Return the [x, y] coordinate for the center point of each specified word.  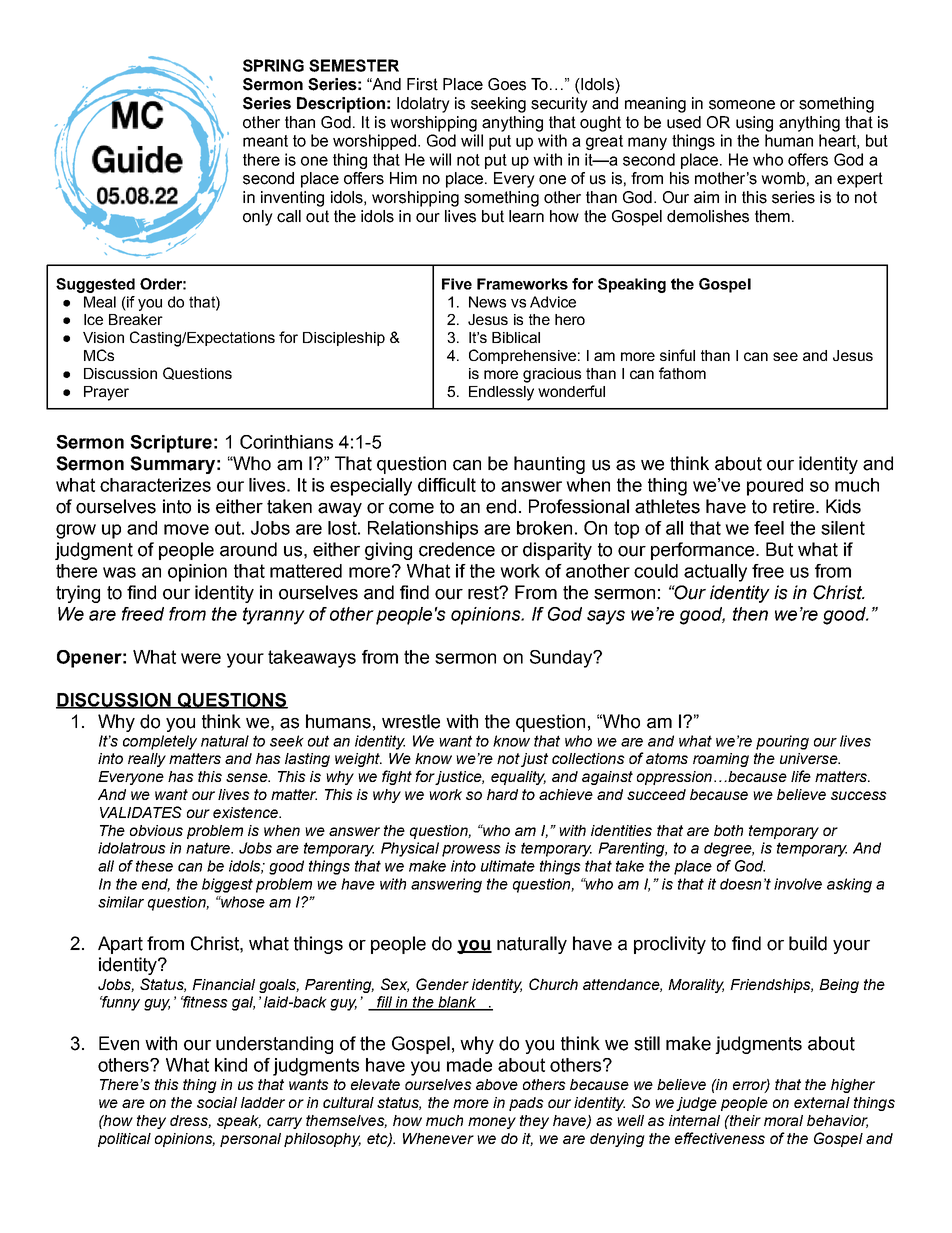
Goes [507, 84]
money [492, 1123]
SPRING [273, 65]
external [822, 1102]
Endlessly [501, 393]
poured [775, 487]
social [217, 1102]
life [801, 776]
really [147, 760]
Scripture [171, 444]
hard [502, 794]
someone [742, 105]
